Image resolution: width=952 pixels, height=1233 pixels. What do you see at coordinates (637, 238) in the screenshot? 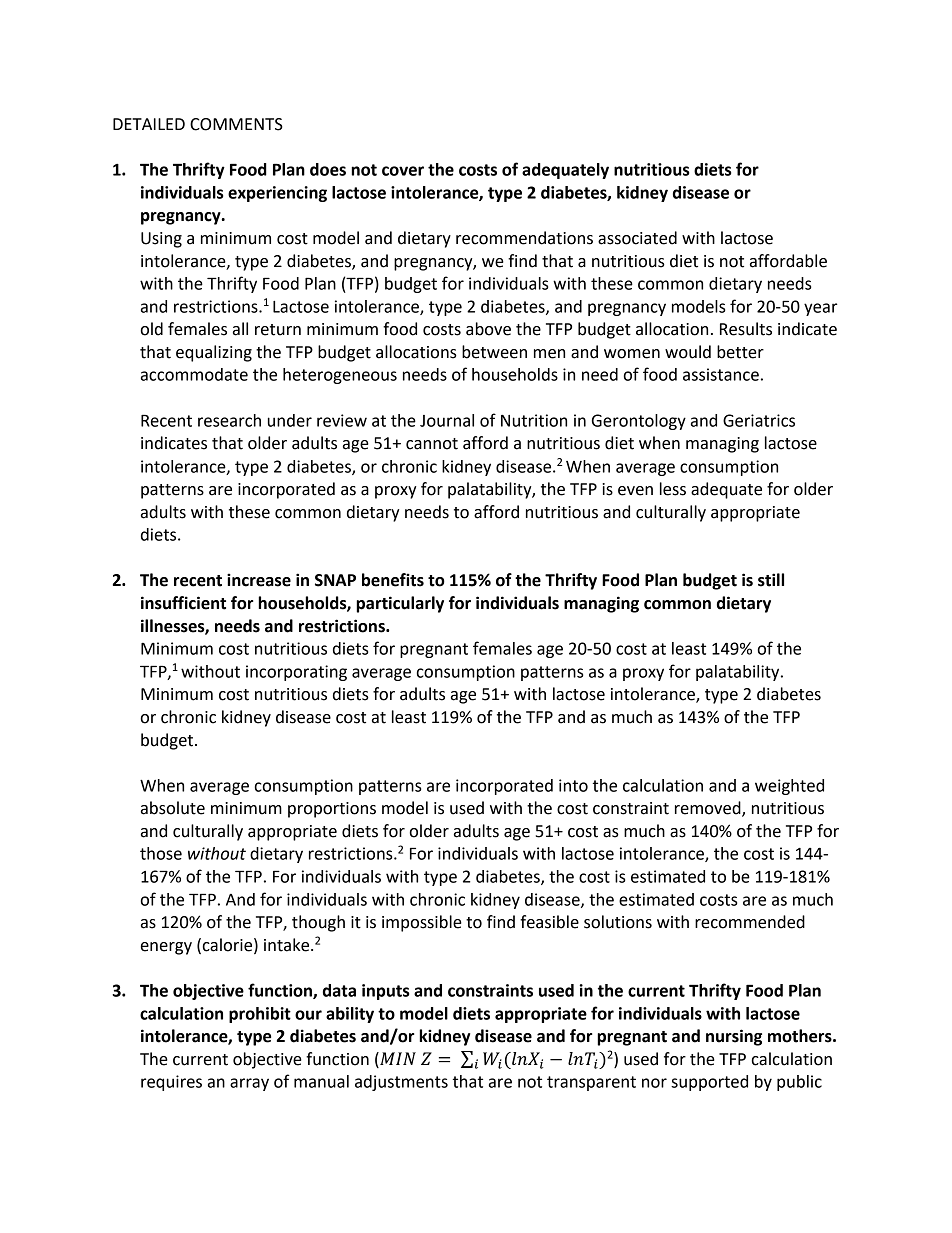
I see `associated` at bounding box center [637, 238].
